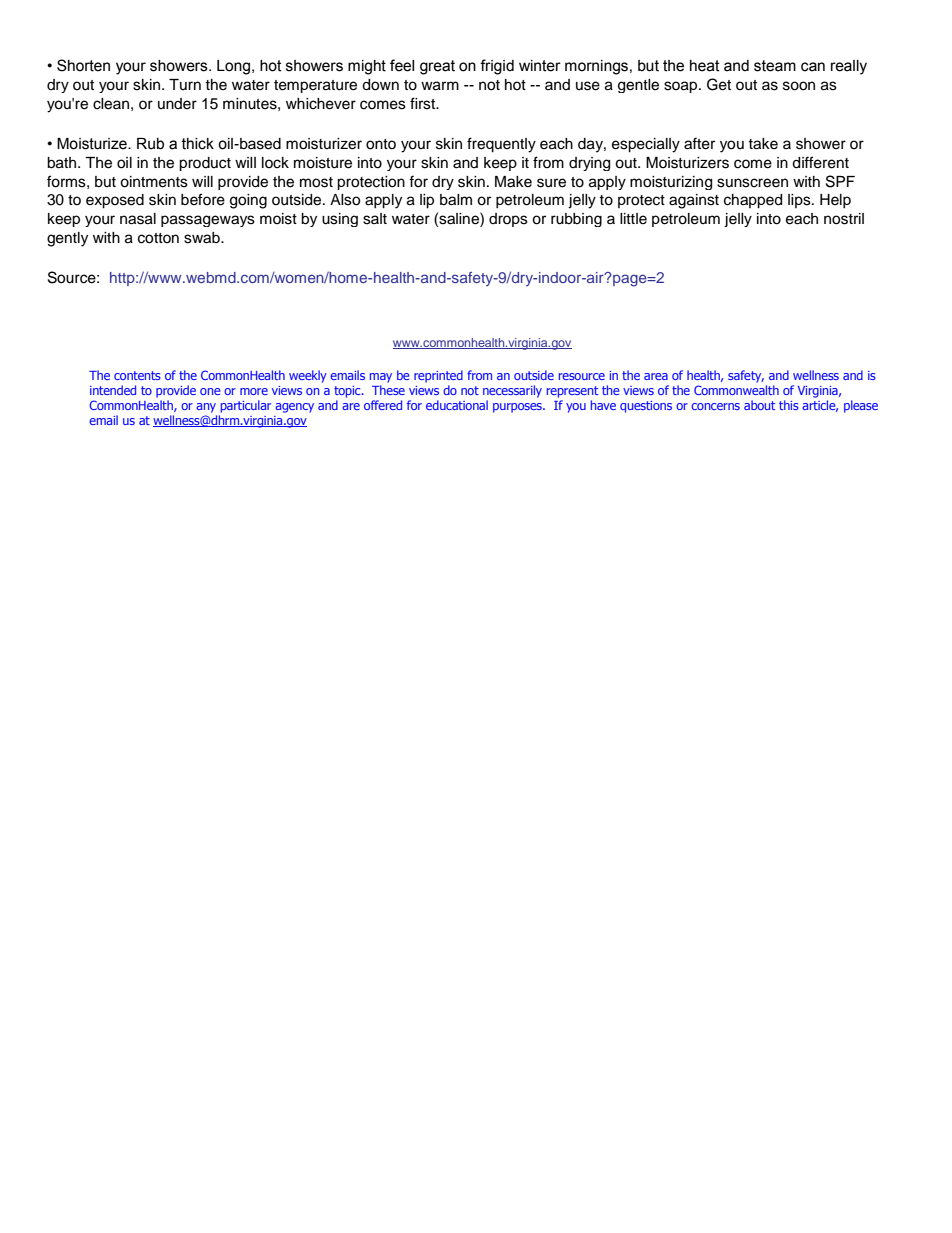 The width and height of the document is (952, 1233). What do you see at coordinates (844, 219) in the document?
I see `nostril` at bounding box center [844, 219].
